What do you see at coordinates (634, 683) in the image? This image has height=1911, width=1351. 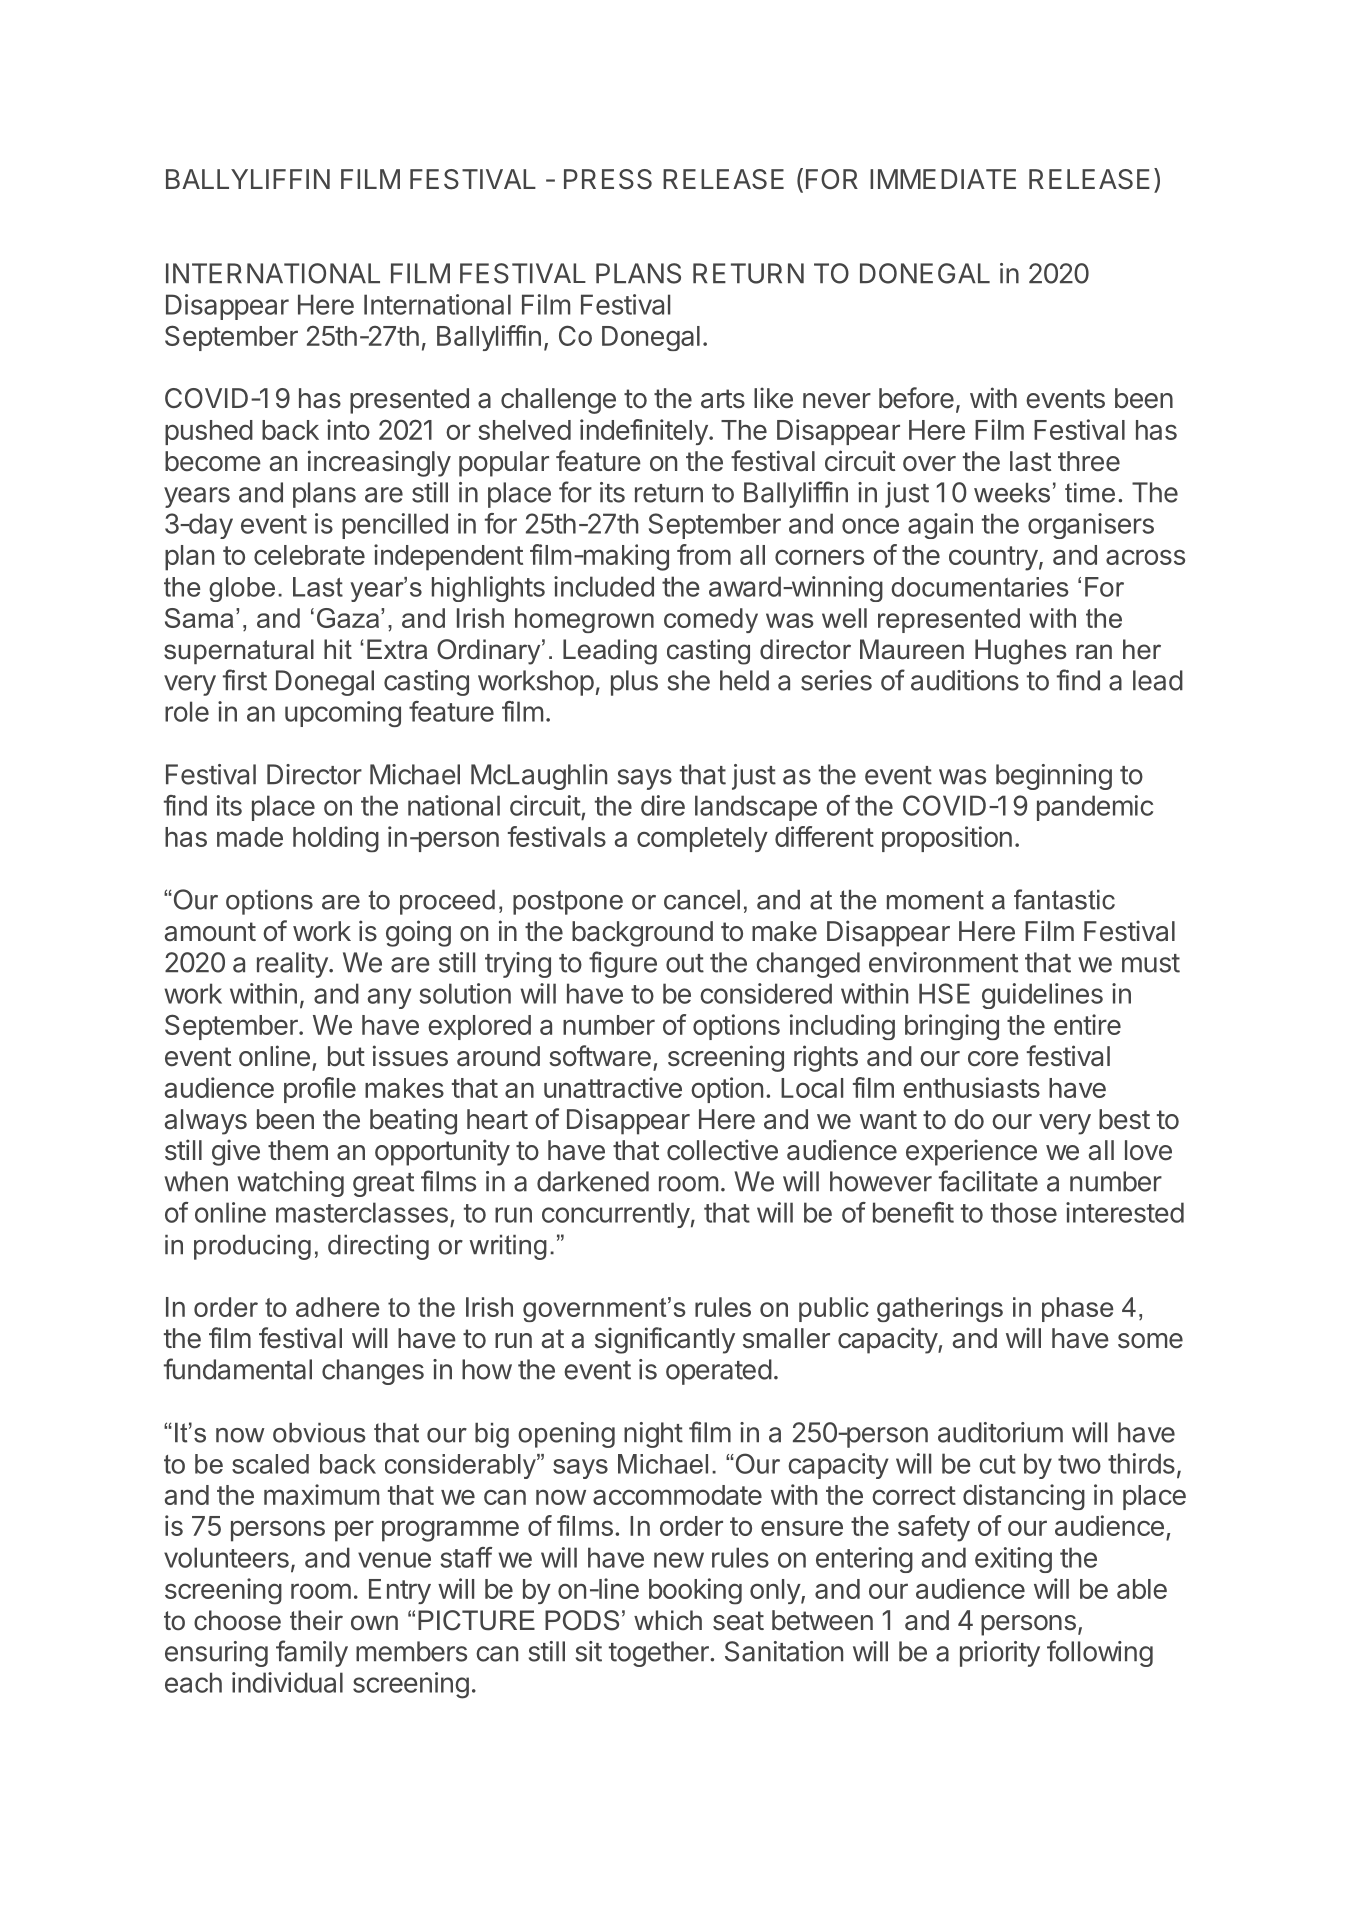 I see `plus` at bounding box center [634, 683].
